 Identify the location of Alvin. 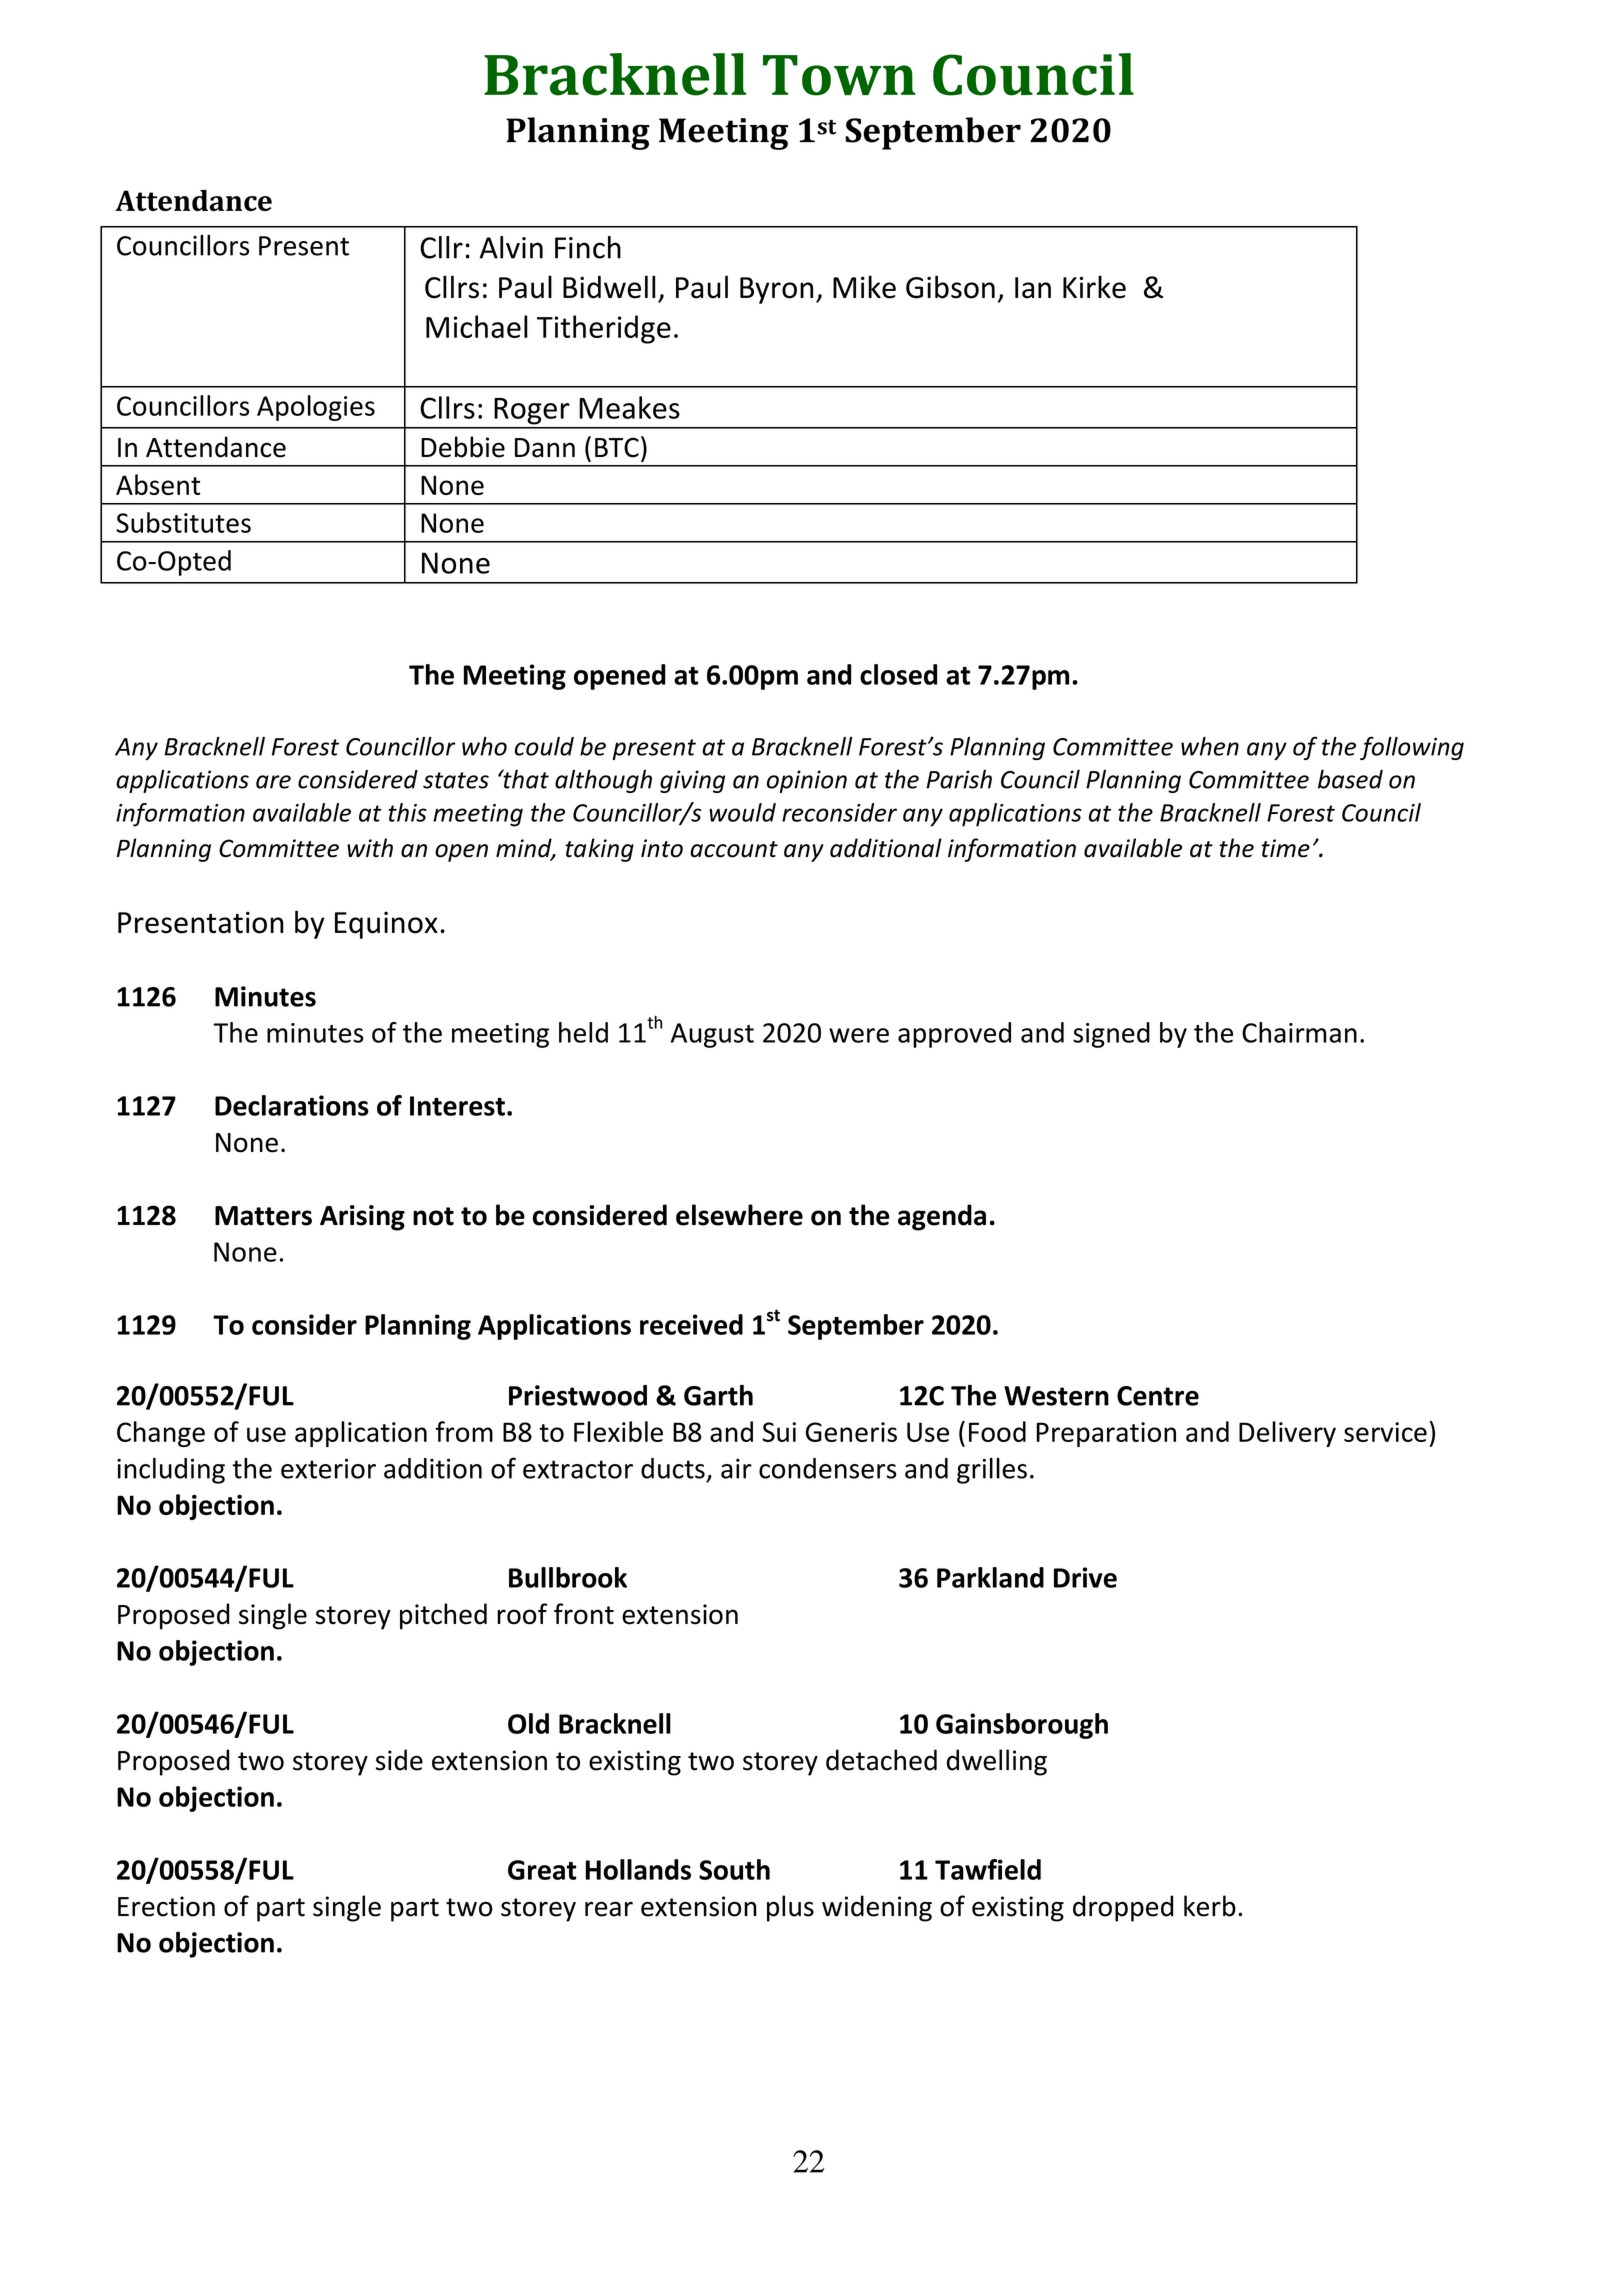
(511, 247).
